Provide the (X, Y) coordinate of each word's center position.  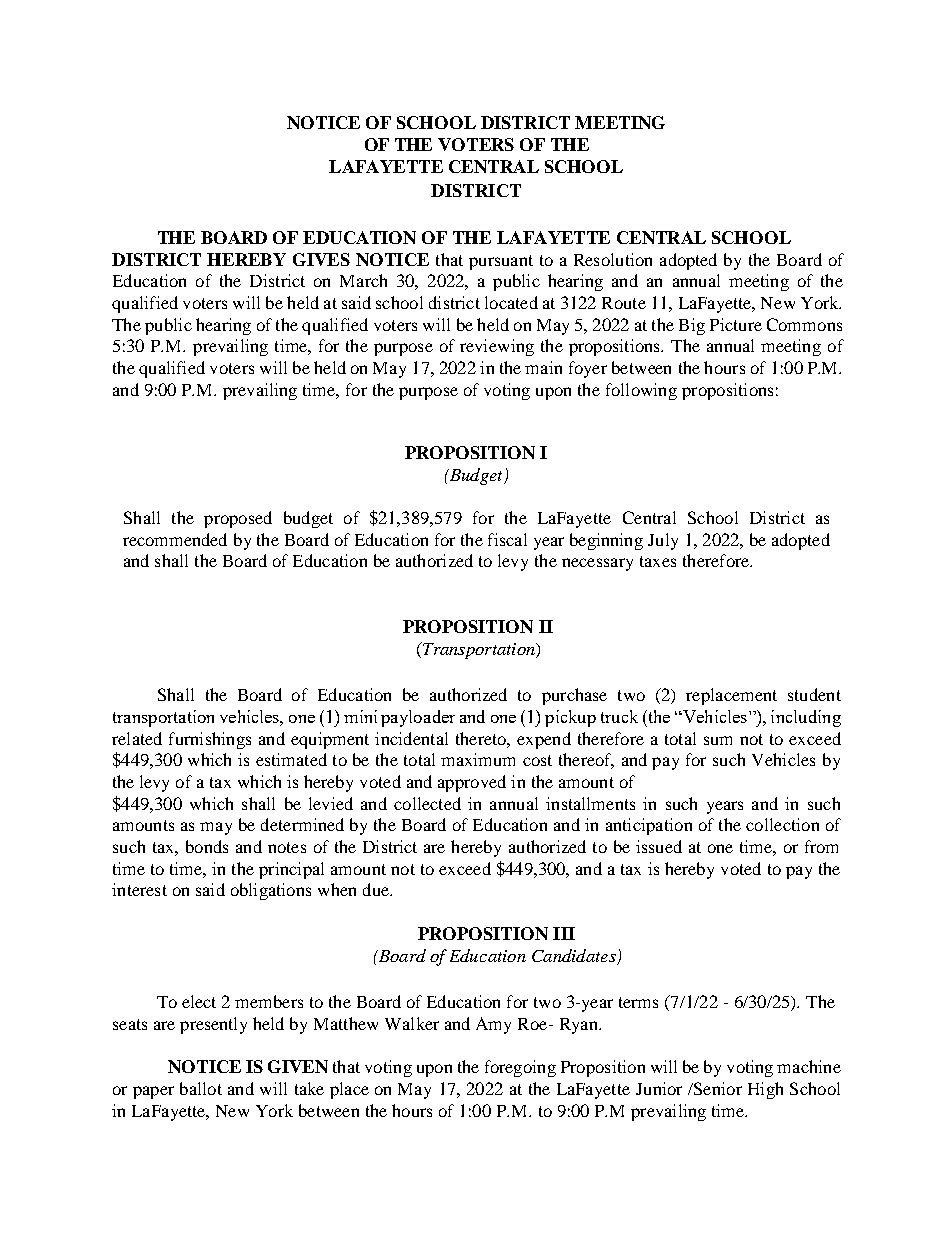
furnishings (210, 740)
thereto (482, 738)
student (814, 694)
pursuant (501, 262)
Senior (716, 1088)
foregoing (520, 1068)
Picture (736, 324)
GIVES (321, 259)
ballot (201, 1088)
